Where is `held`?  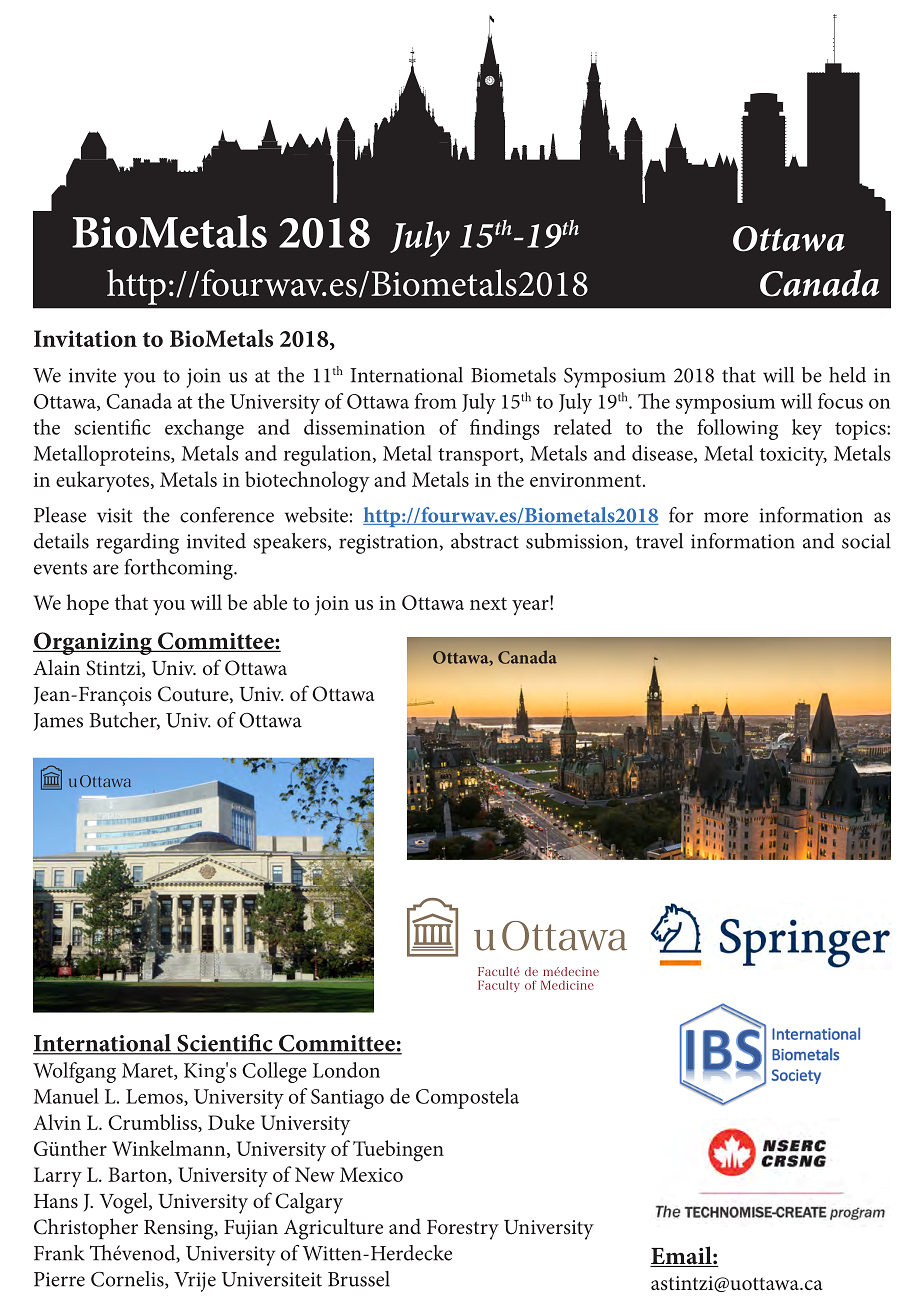 held is located at coordinates (847, 375).
